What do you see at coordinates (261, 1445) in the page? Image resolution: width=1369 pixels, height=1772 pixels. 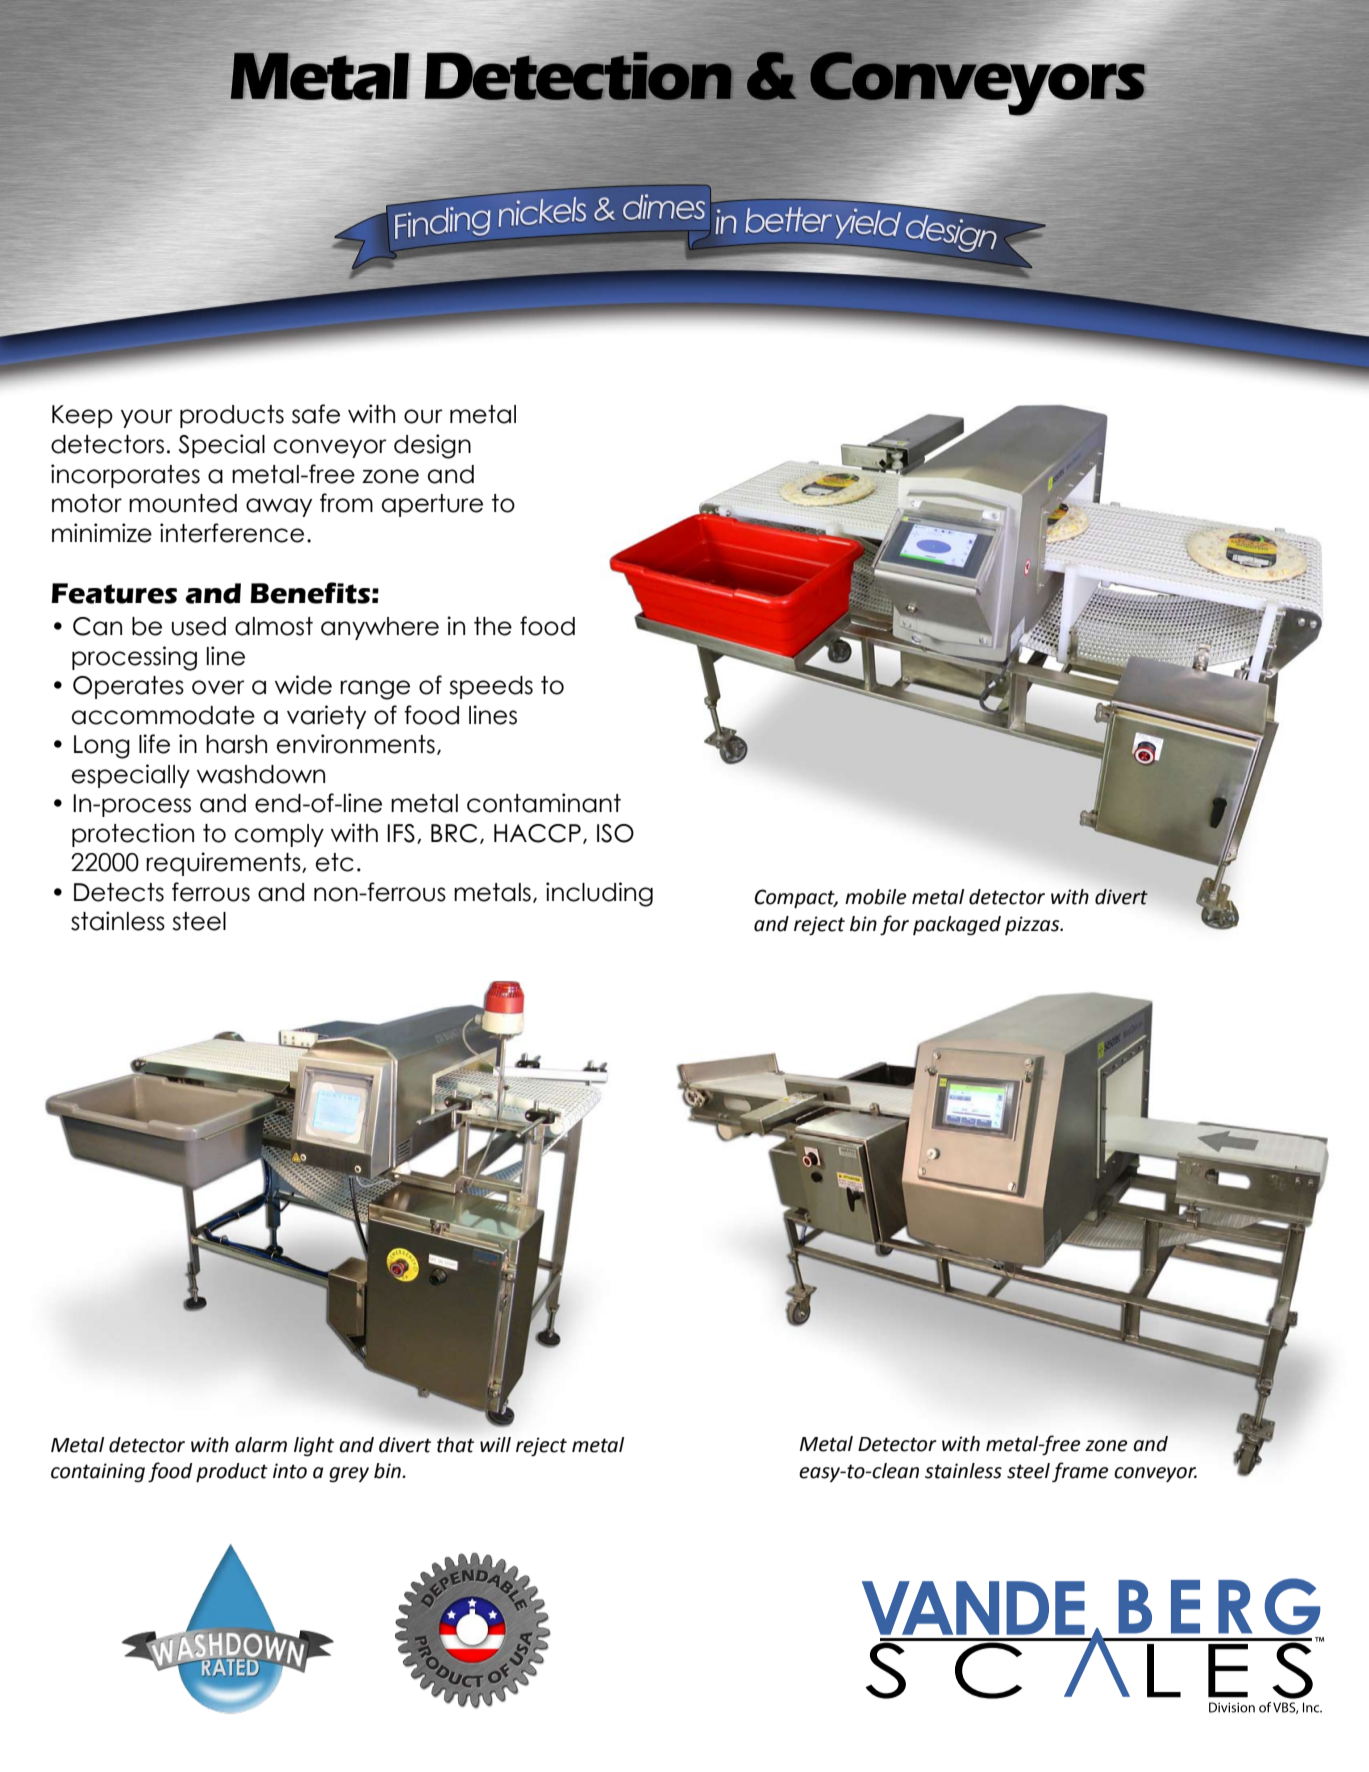 I see `alarm` at bounding box center [261, 1445].
